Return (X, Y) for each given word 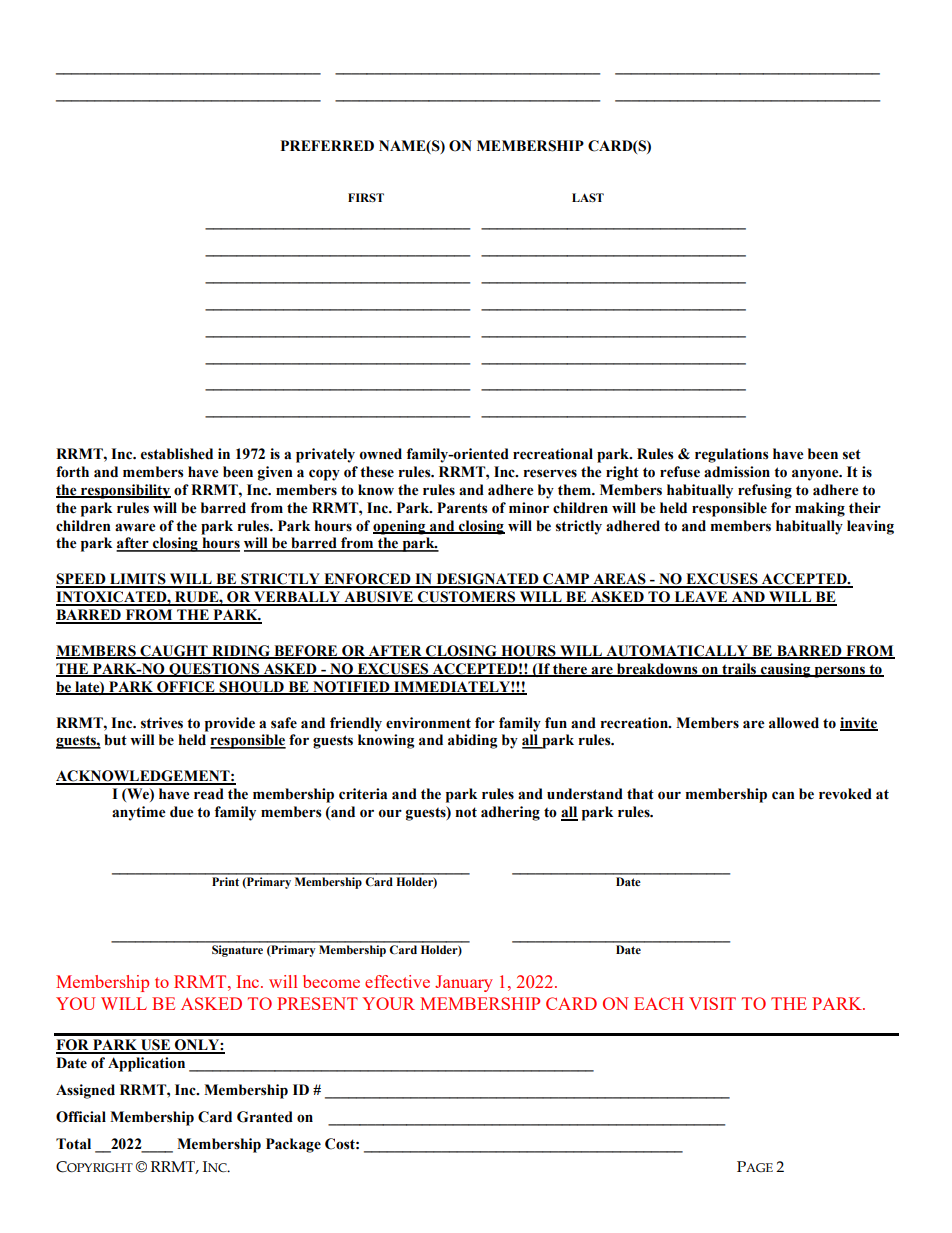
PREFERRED (327, 145)
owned (380, 454)
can (783, 795)
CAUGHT (174, 652)
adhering (510, 813)
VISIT (712, 1003)
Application (146, 1064)
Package (293, 1145)
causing (786, 670)
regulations (732, 455)
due (182, 812)
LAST (588, 197)
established (177, 454)
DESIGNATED (487, 580)
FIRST (366, 197)
